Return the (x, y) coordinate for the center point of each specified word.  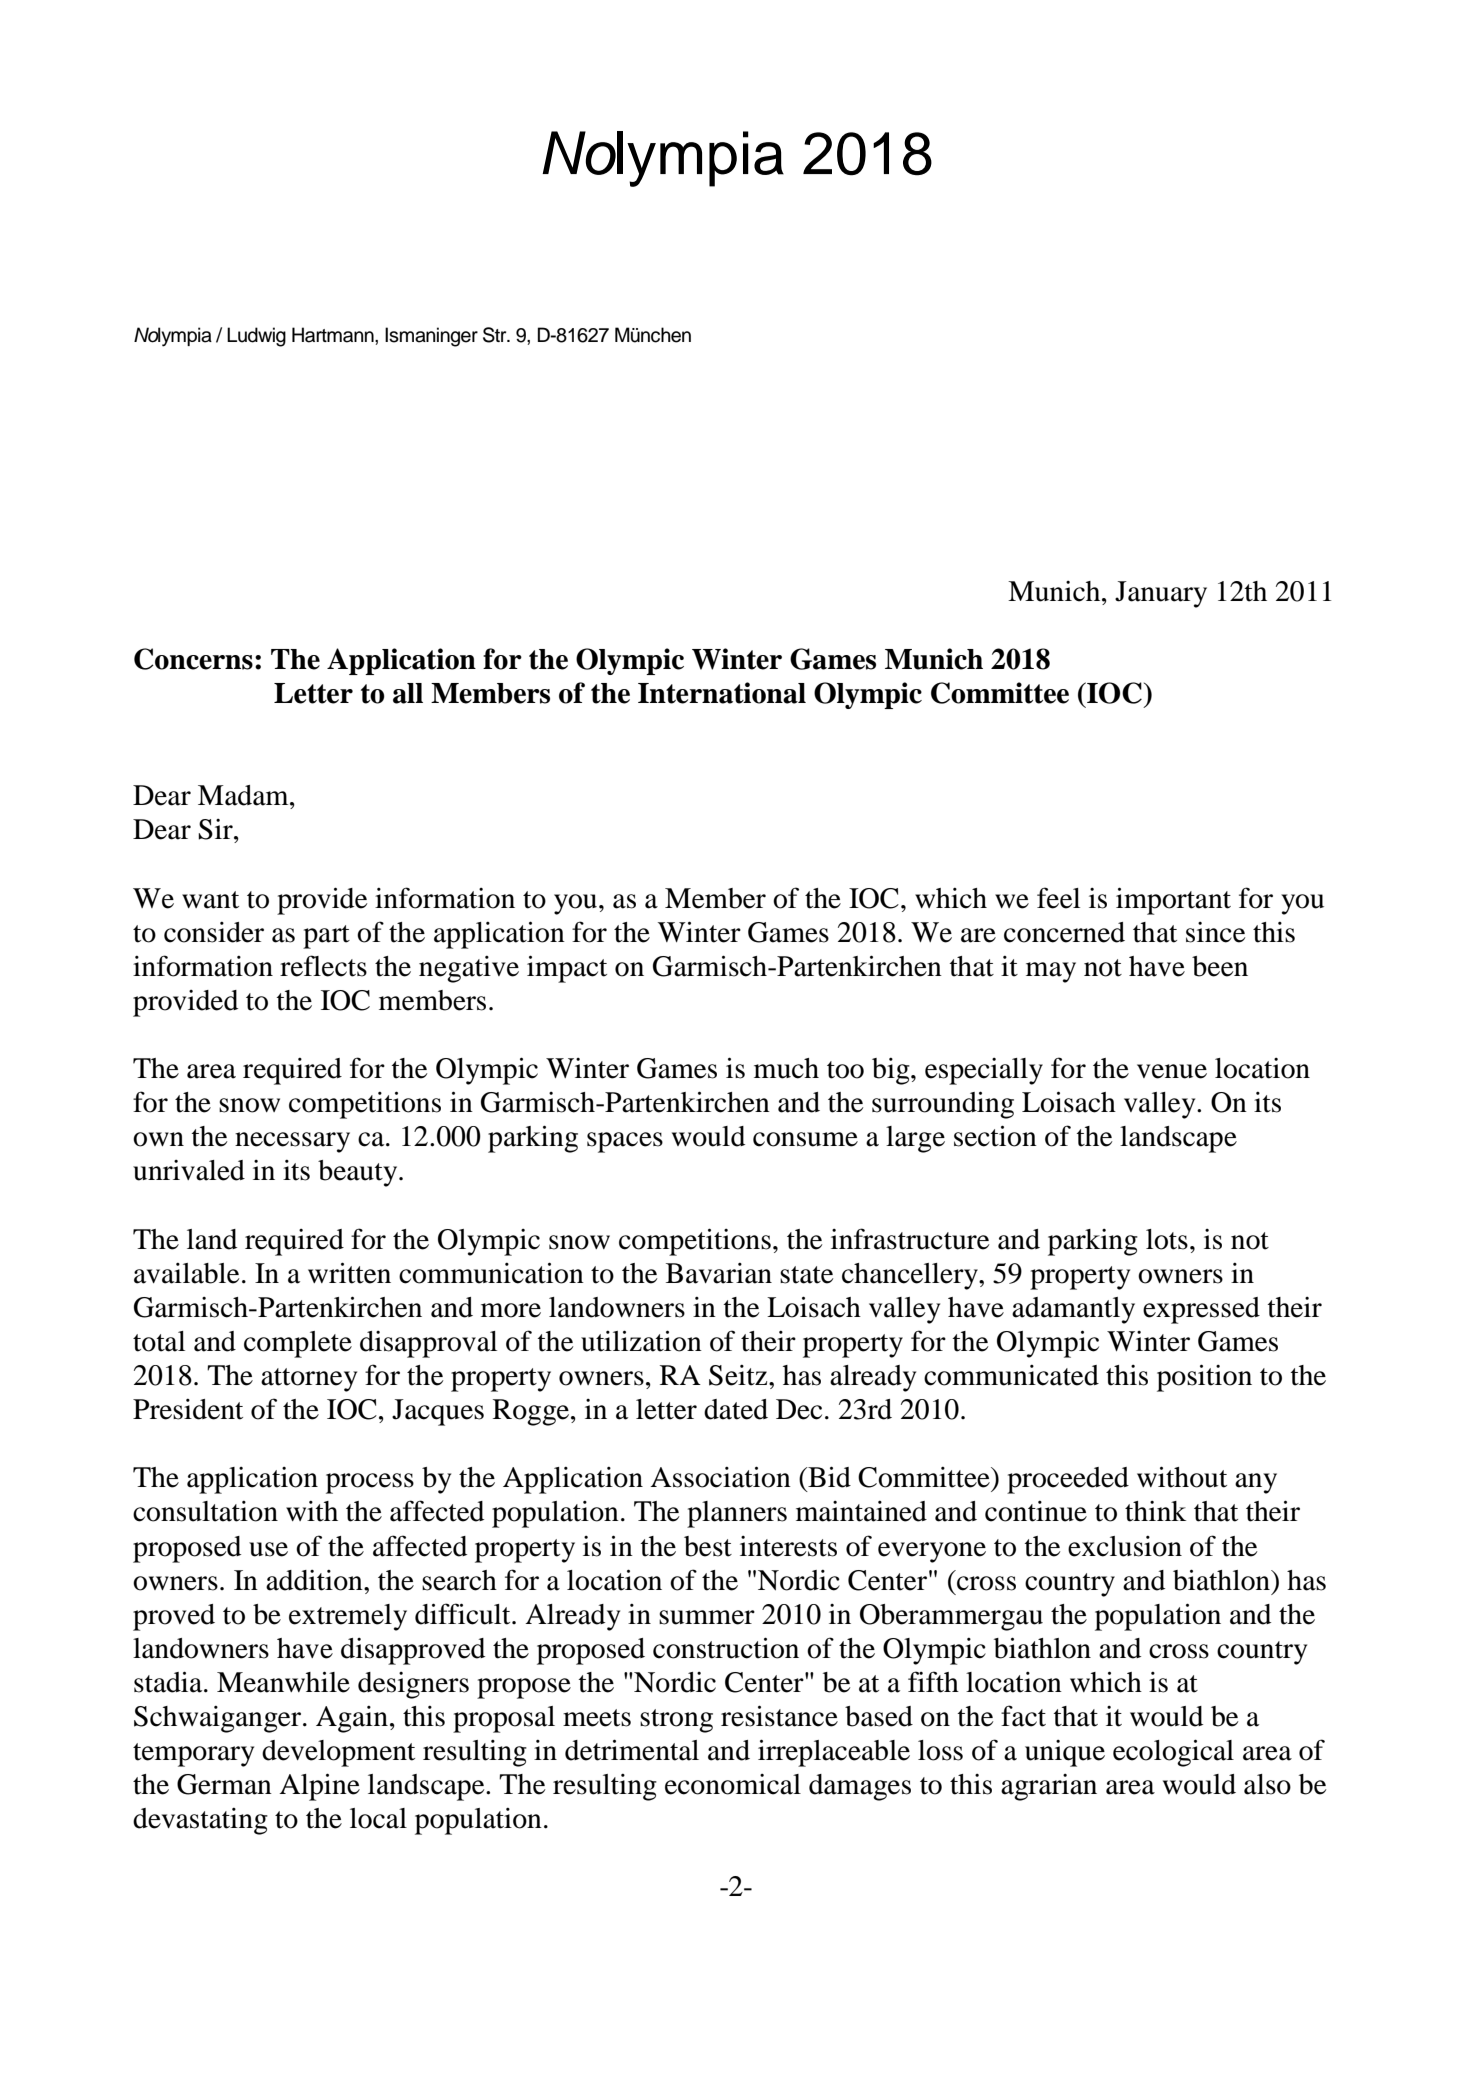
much (786, 1068)
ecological (1173, 1753)
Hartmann (334, 335)
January (1161, 594)
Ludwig (256, 337)
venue (1172, 1071)
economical (733, 1784)
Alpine (319, 1787)
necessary (292, 1142)
